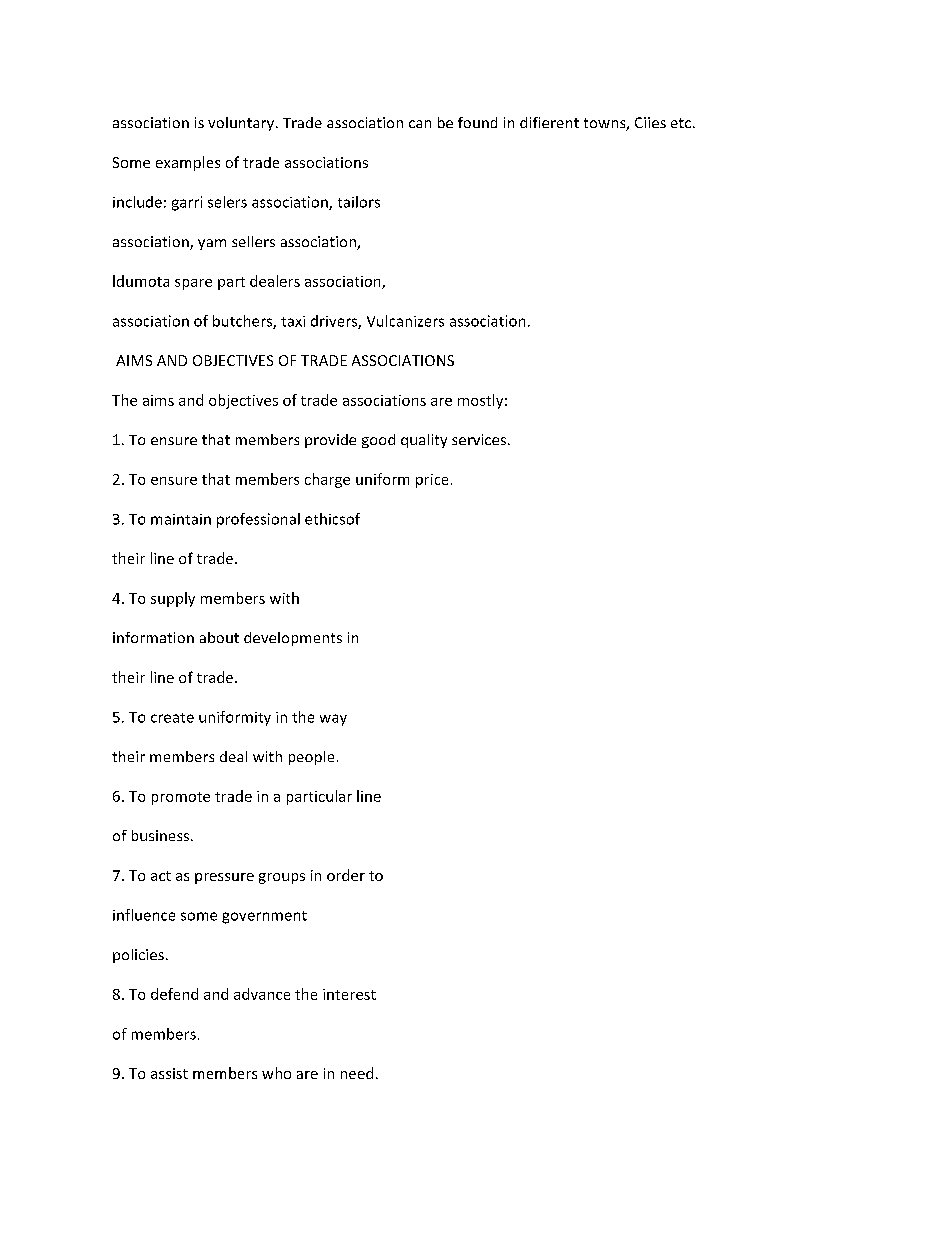  I want to click on quality, so click(424, 441).
